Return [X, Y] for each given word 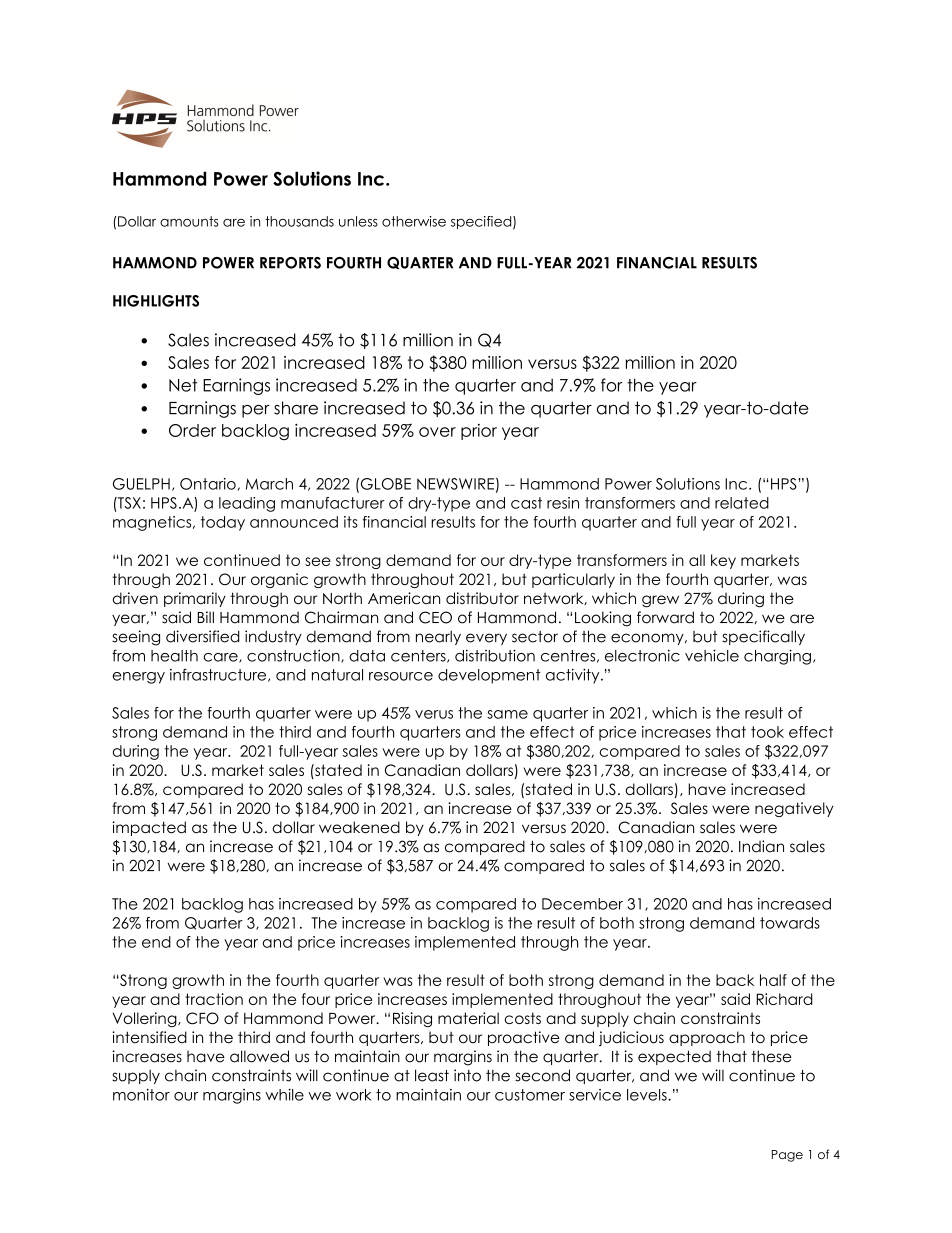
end [156, 942]
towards [790, 923]
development [489, 676]
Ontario [208, 484]
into [467, 1075]
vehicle [712, 655]
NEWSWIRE [455, 484]
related [742, 503]
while [284, 1095]
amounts [189, 221]
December [582, 904]
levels [648, 1095]
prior [479, 432]
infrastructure [219, 675]
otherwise [414, 221]
